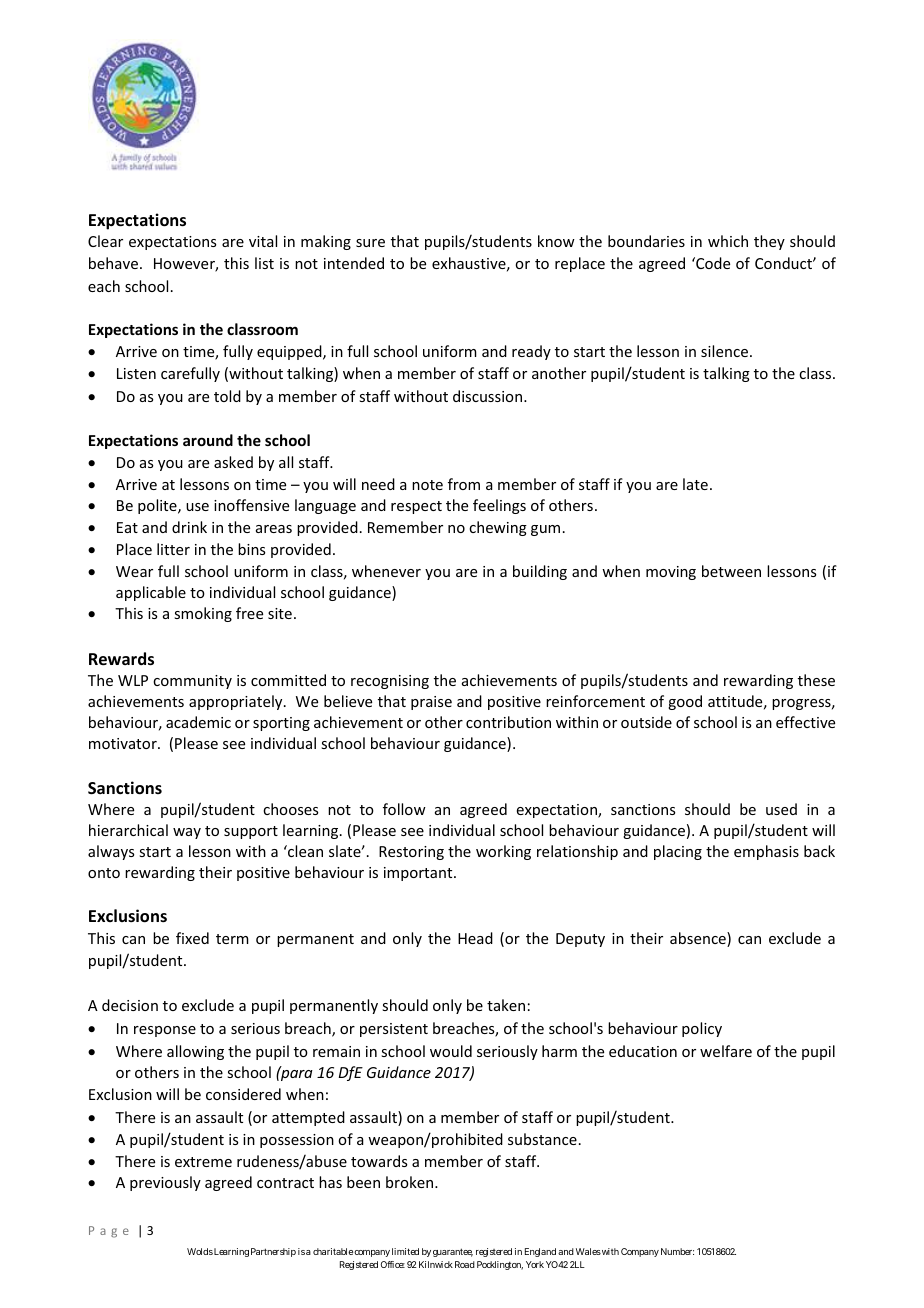 Image resolution: width=924 pixels, height=1308 pixels. Describe the element at coordinates (508, 722) in the screenshot. I see `contribution` at that location.
